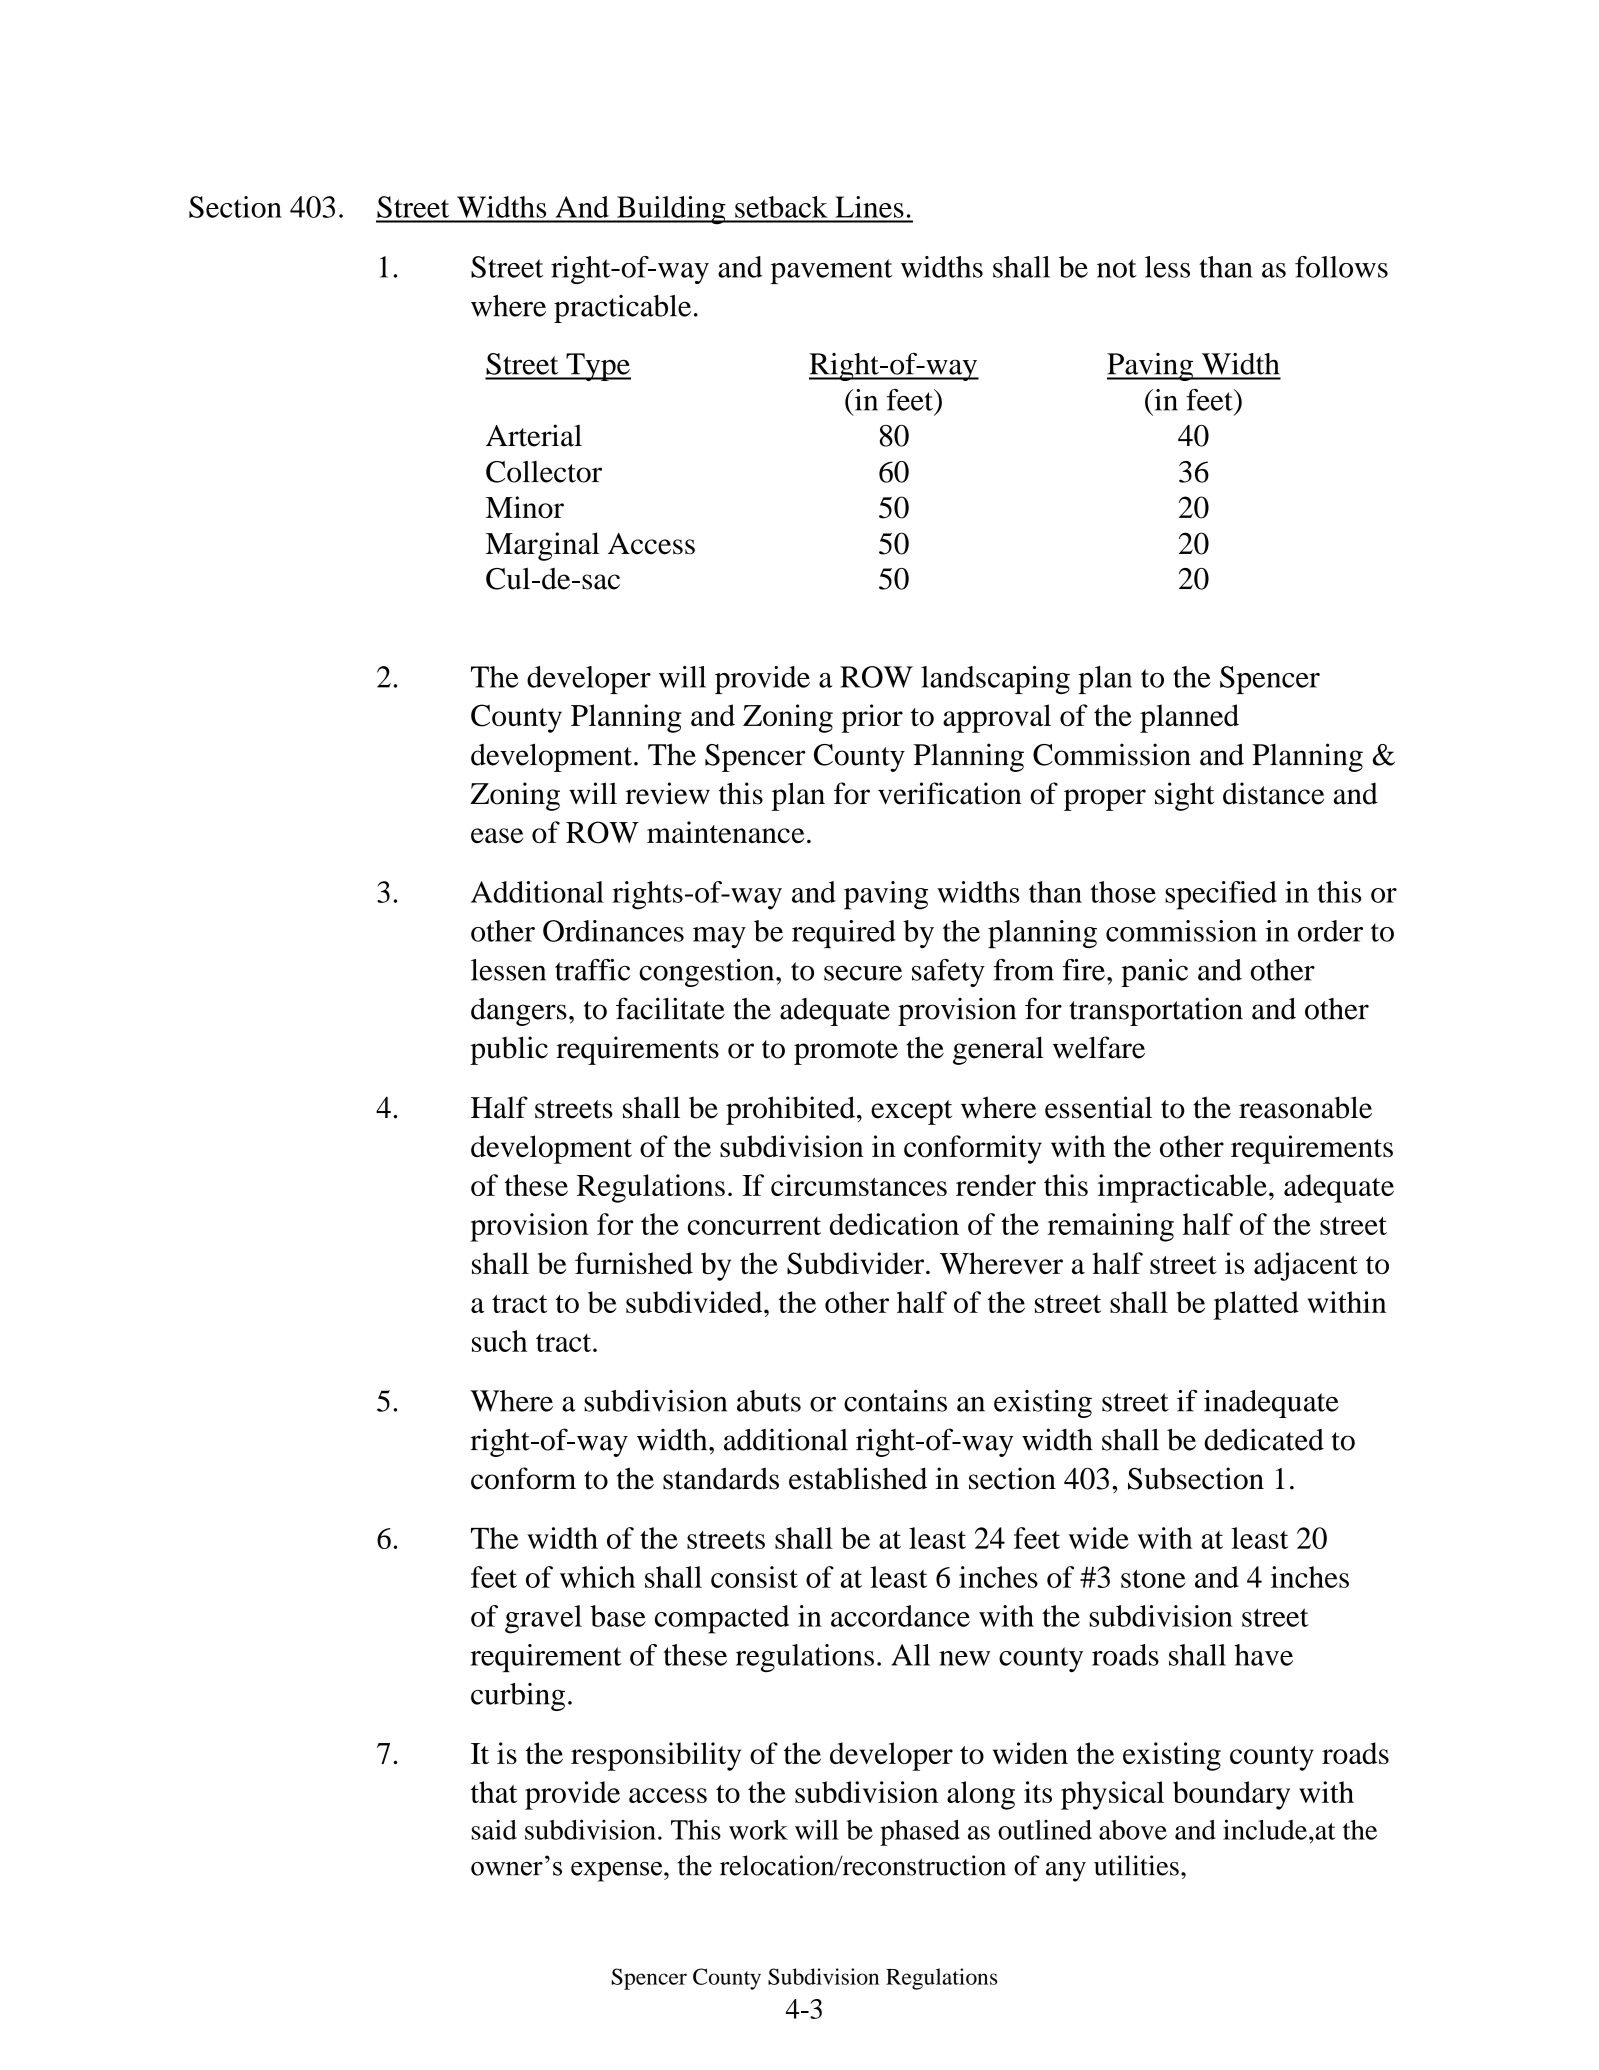  What do you see at coordinates (1156, 1011) in the screenshot?
I see `transportation` at bounding box center [1156, 1011].
